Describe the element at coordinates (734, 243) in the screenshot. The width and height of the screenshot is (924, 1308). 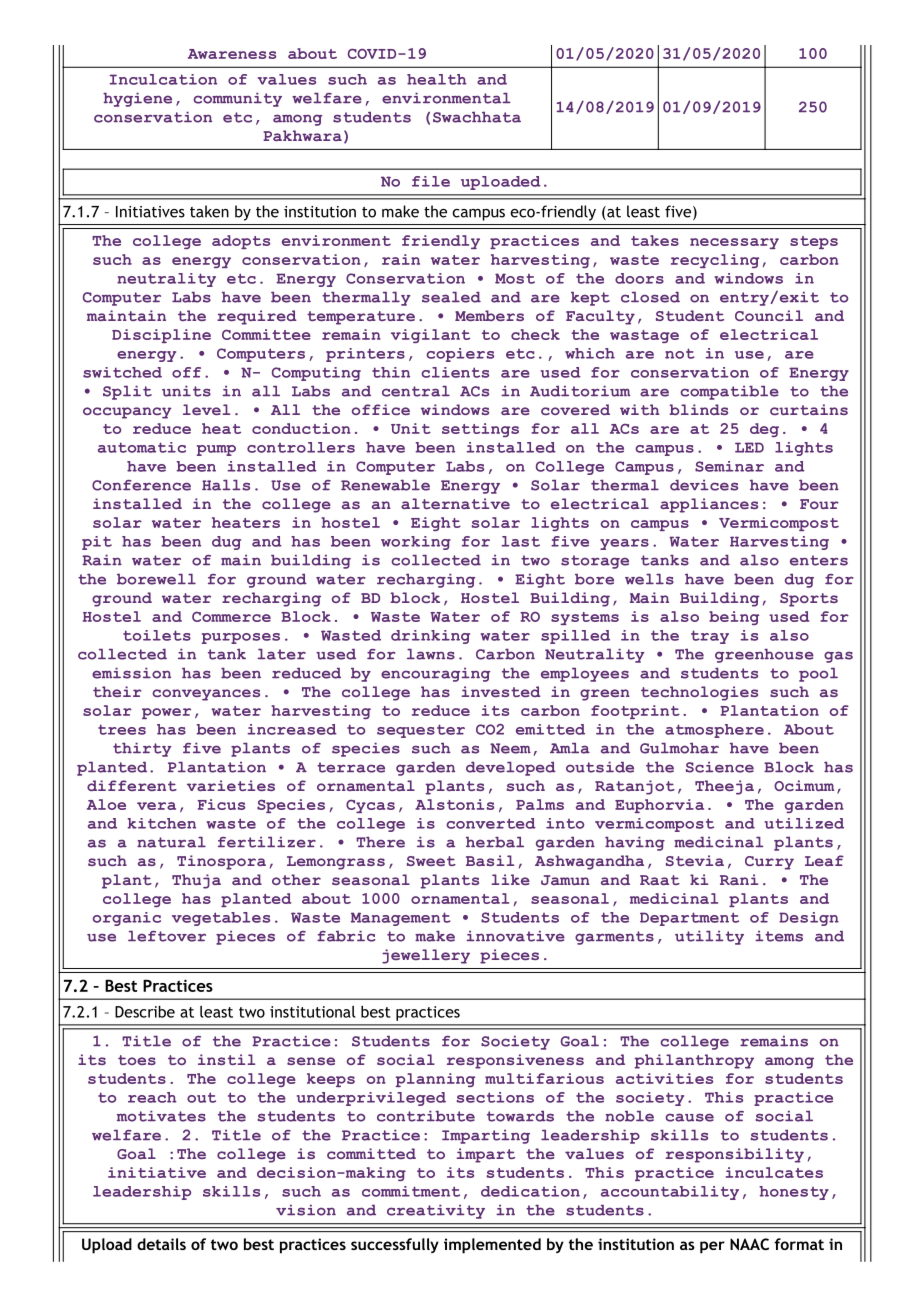
I see `necessary` at that location.
